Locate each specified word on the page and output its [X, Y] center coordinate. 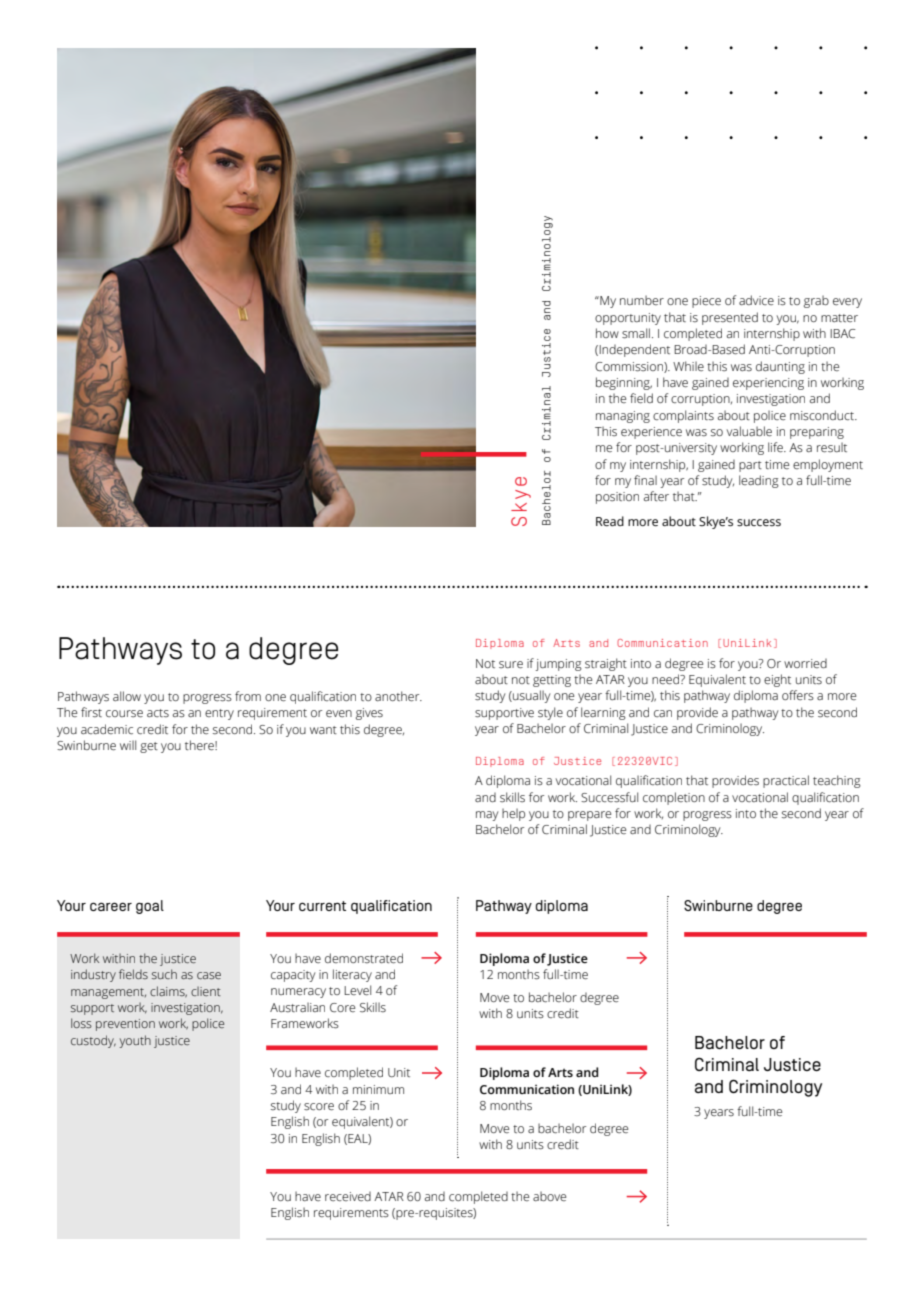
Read [610, 521]
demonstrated [364, 958]
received [348, 1196]
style [550, 713]
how [607, 333]
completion [674, 798]
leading [759, 481]
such [164, 974]
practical [786, 781]
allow [127, 696]
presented [730, 318]
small [636, 333]
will [128, 745]
